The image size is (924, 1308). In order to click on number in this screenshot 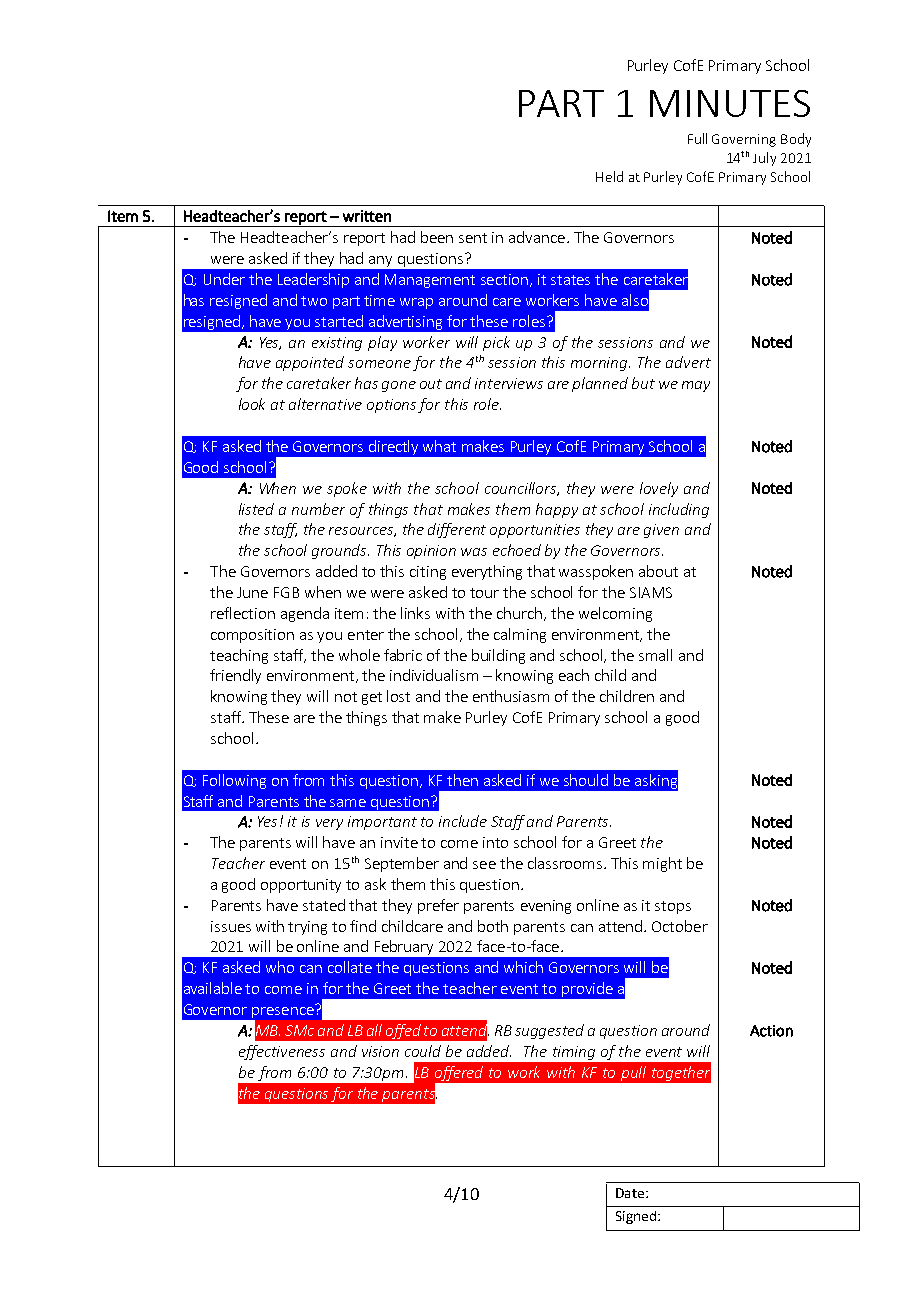, I will do `click(318, 509)`.
